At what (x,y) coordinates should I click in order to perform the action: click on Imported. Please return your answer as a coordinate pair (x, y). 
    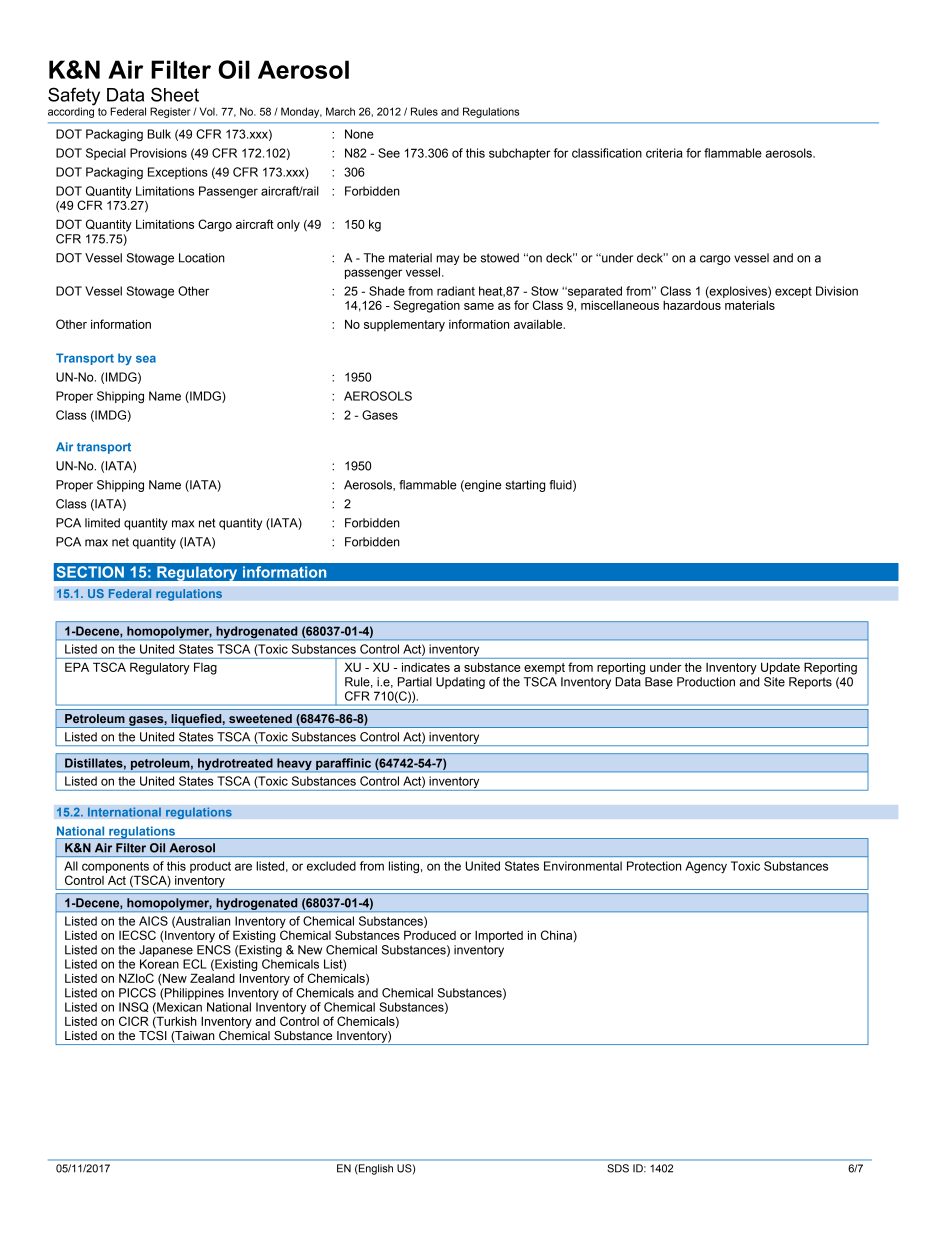
    Looking at the image, I should click on (499, 937).
